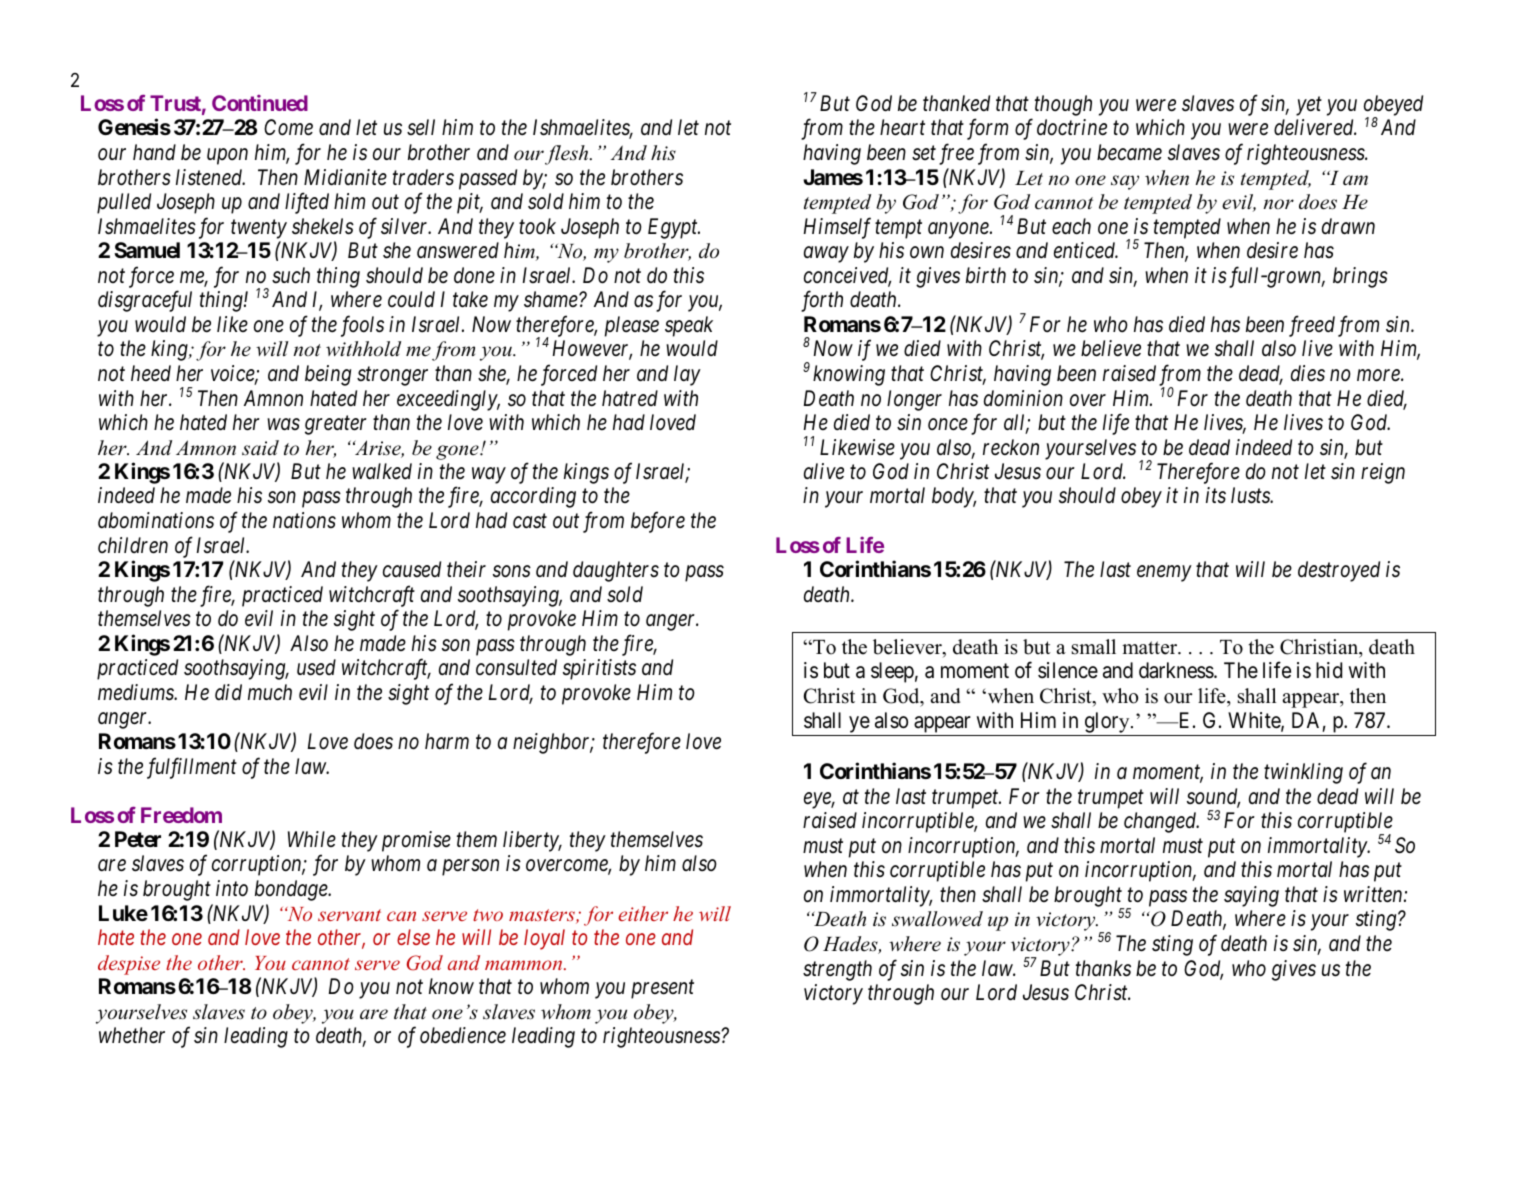 This screenshot has width=1536, height=1187. I want to click on hid, so click(1329, 670).
